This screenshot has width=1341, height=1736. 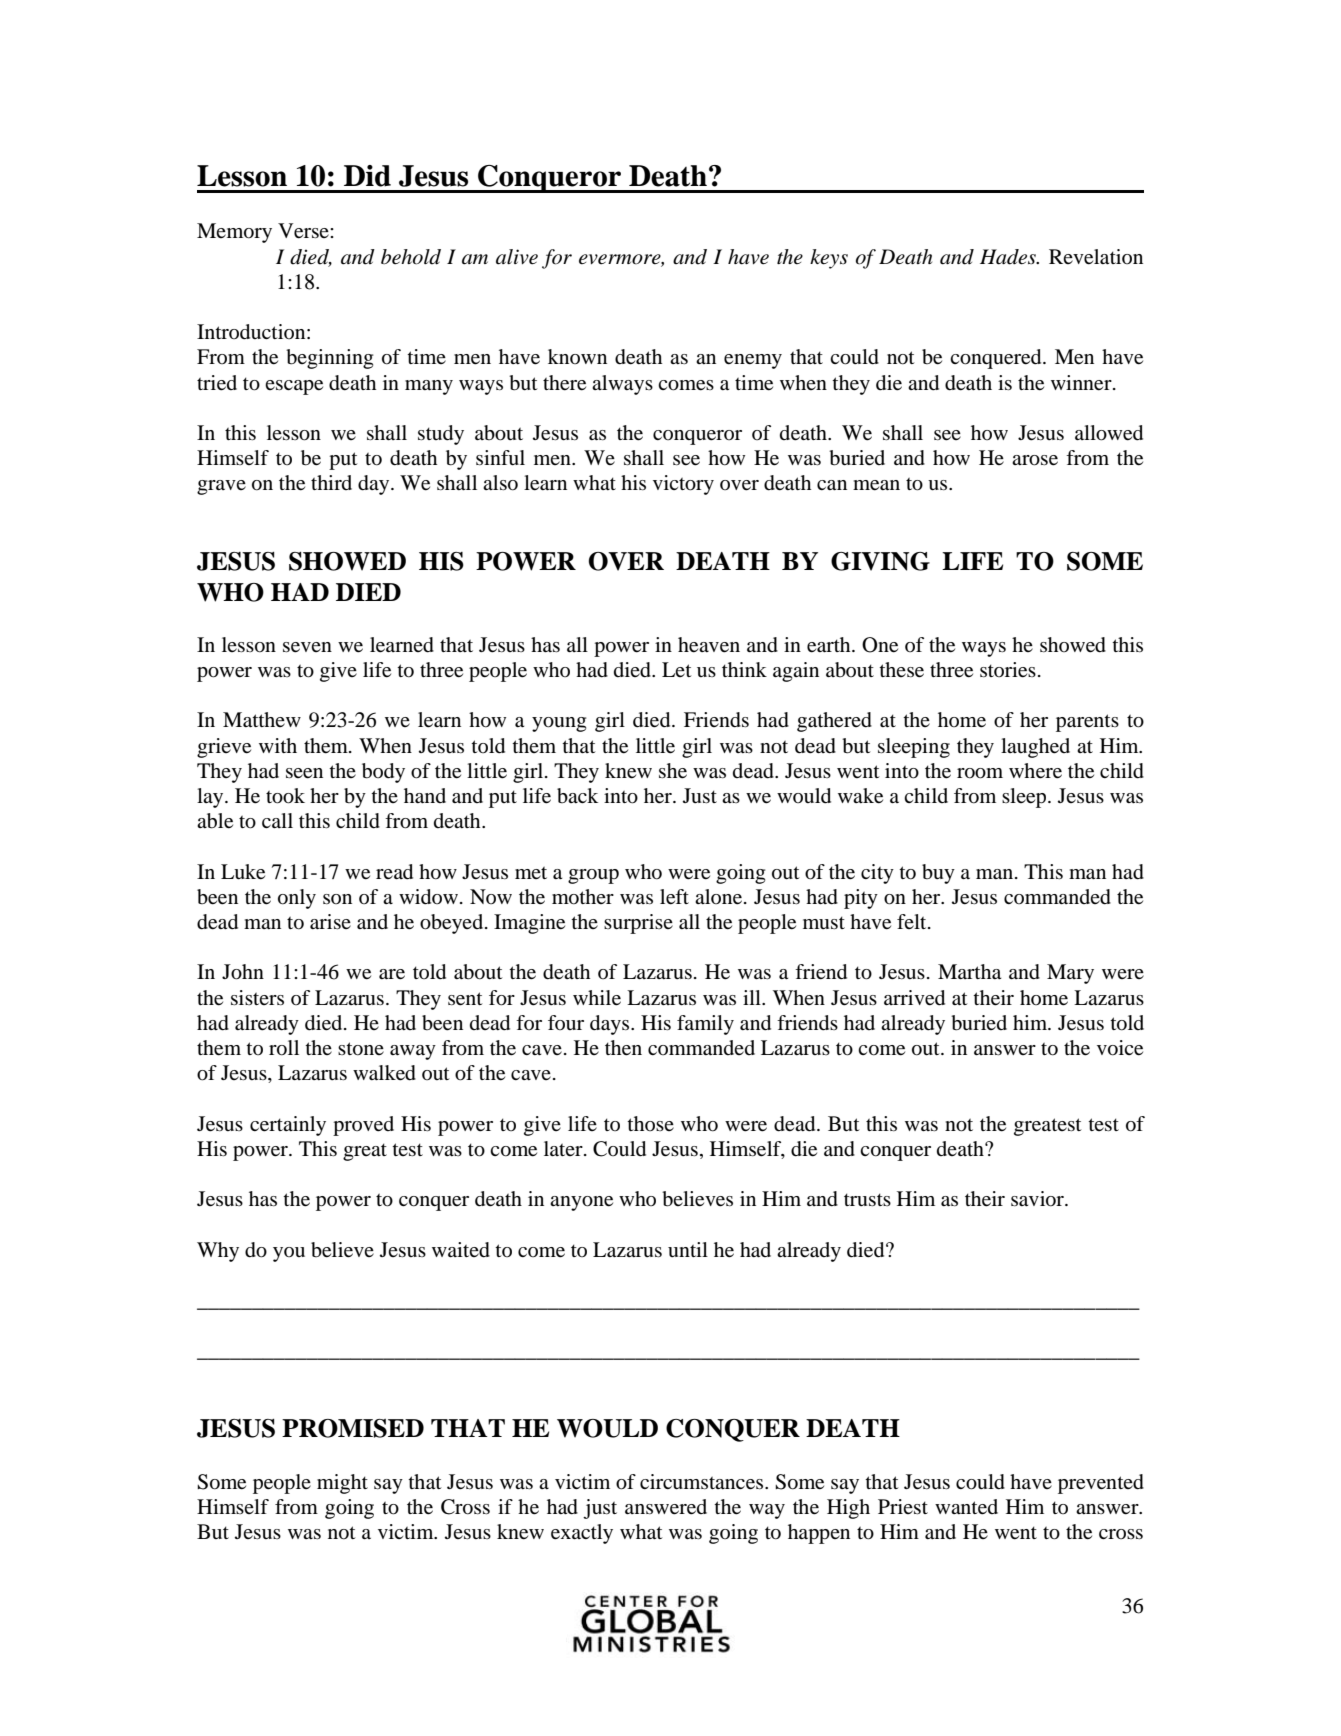 I want to click on buy, so click(x=938, y=874).
